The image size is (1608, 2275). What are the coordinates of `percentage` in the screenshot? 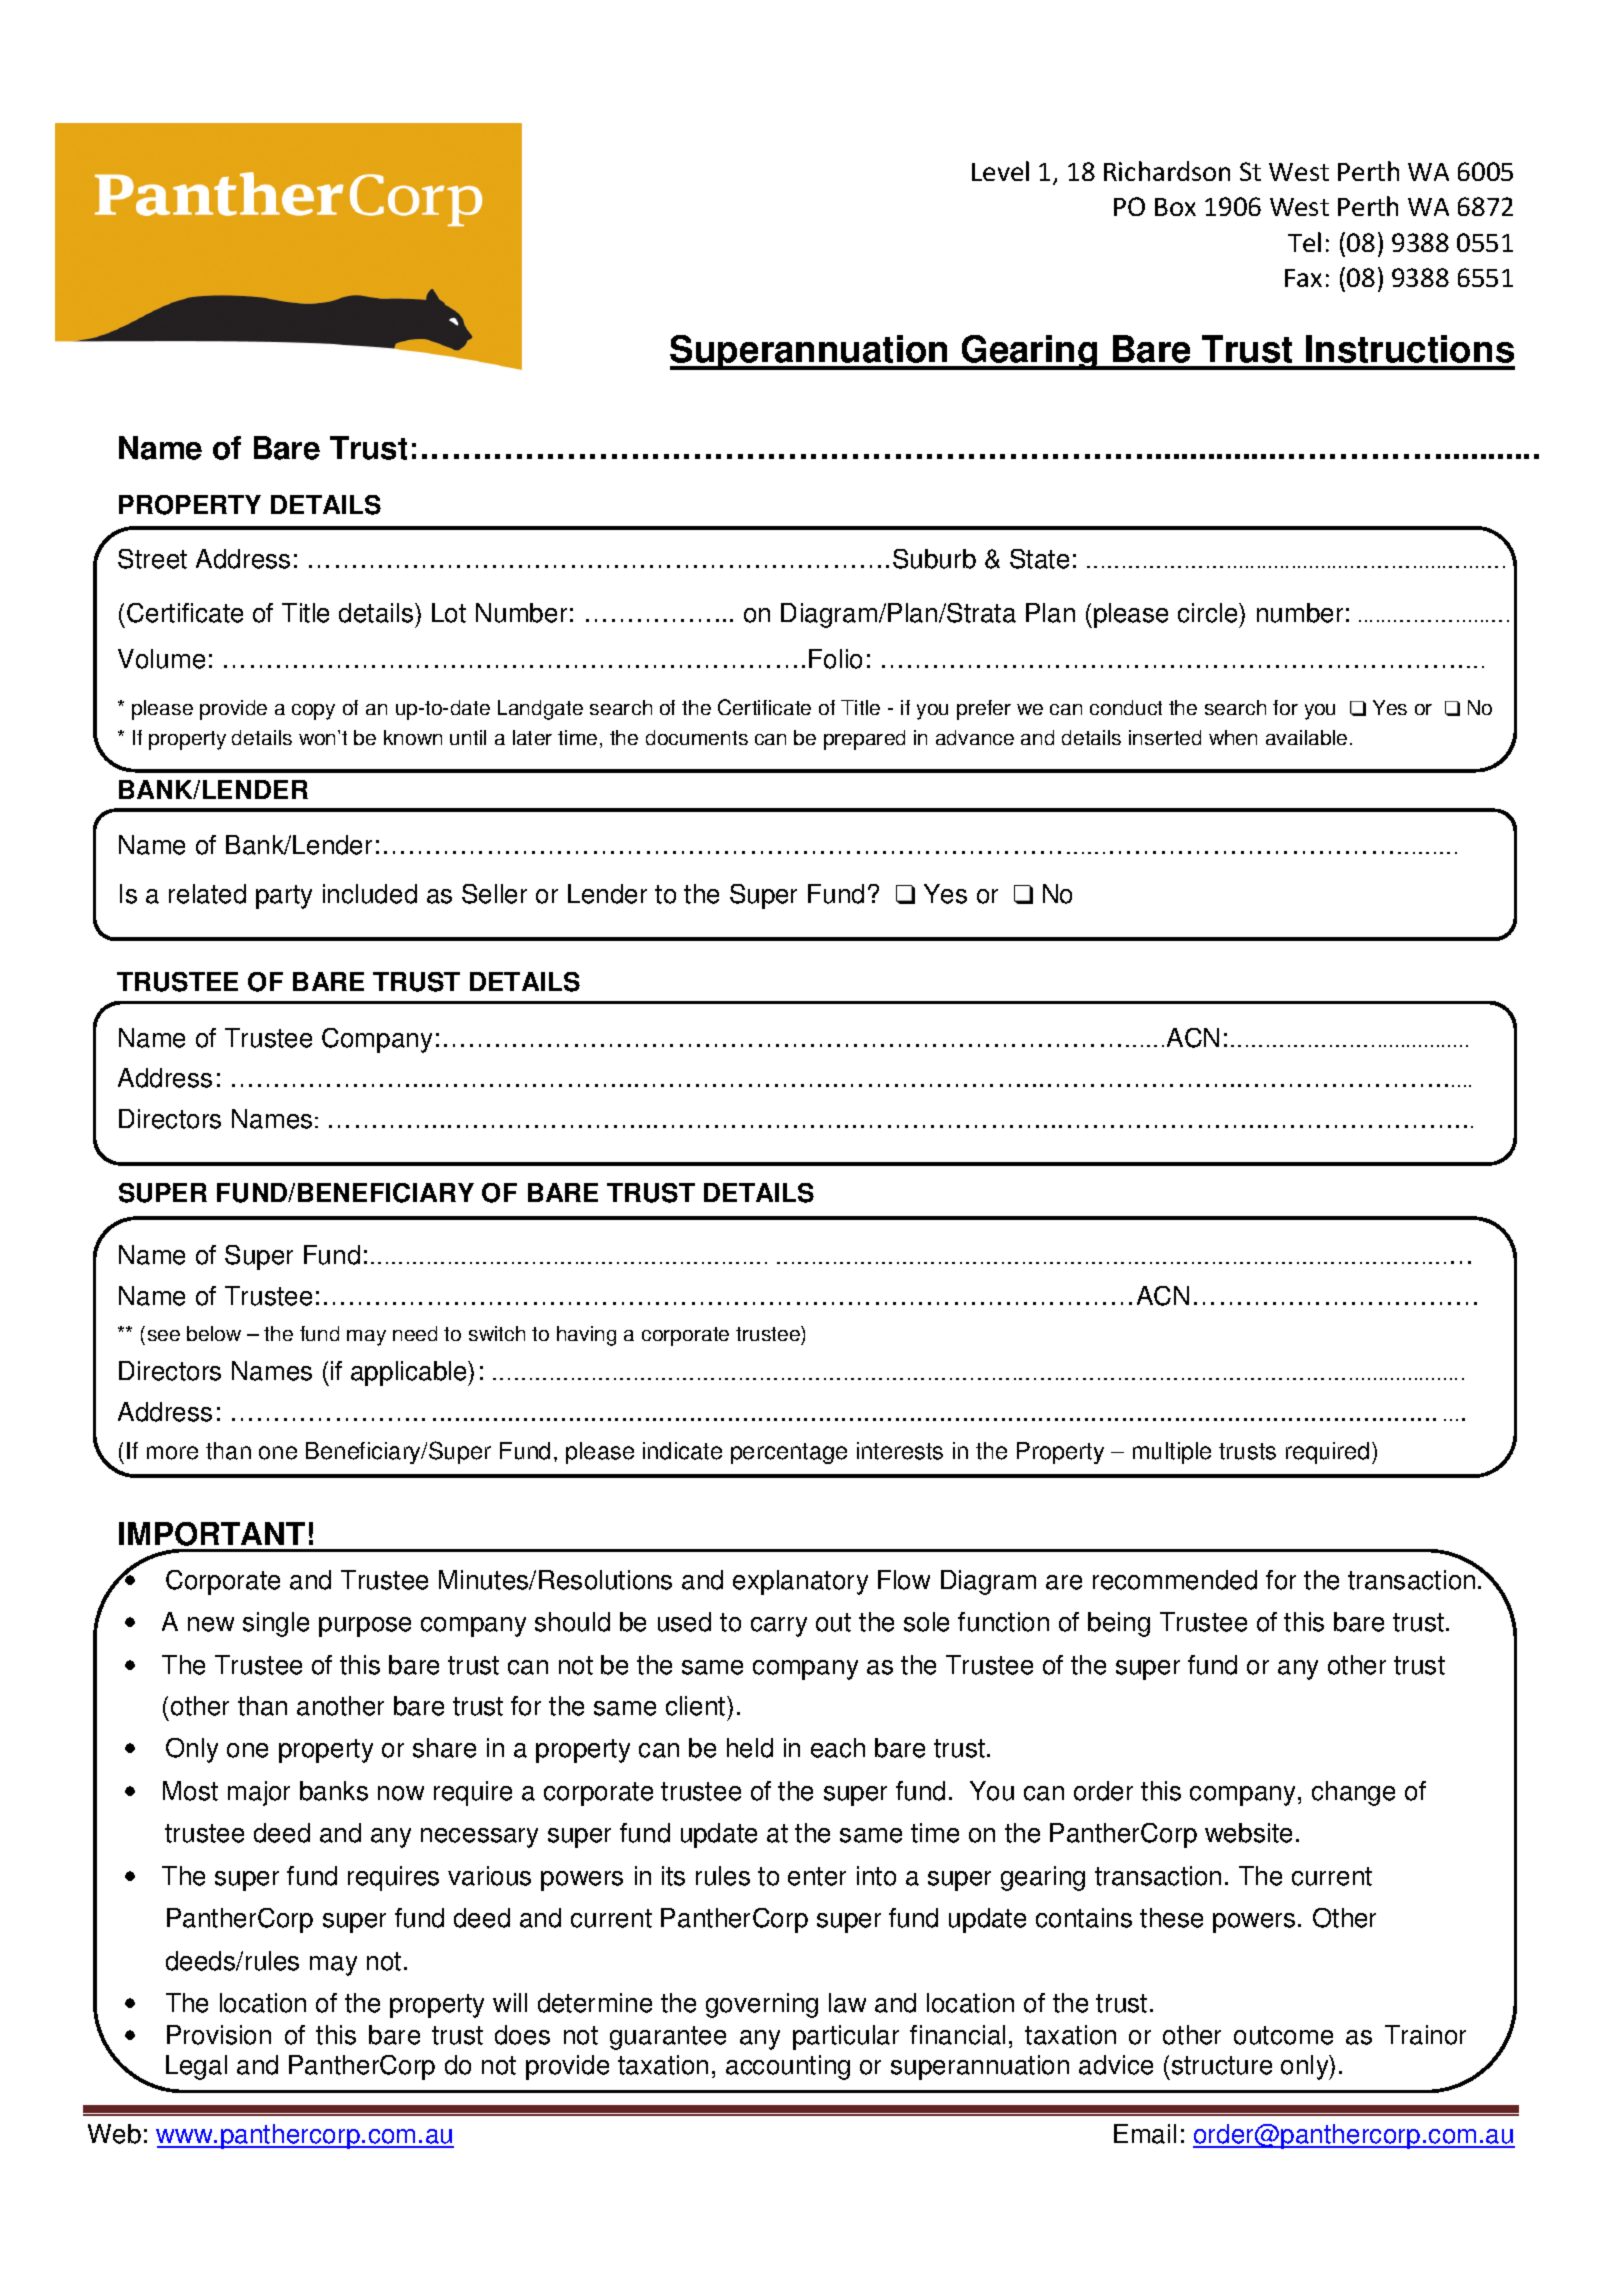 It's located at (789, 1453).
